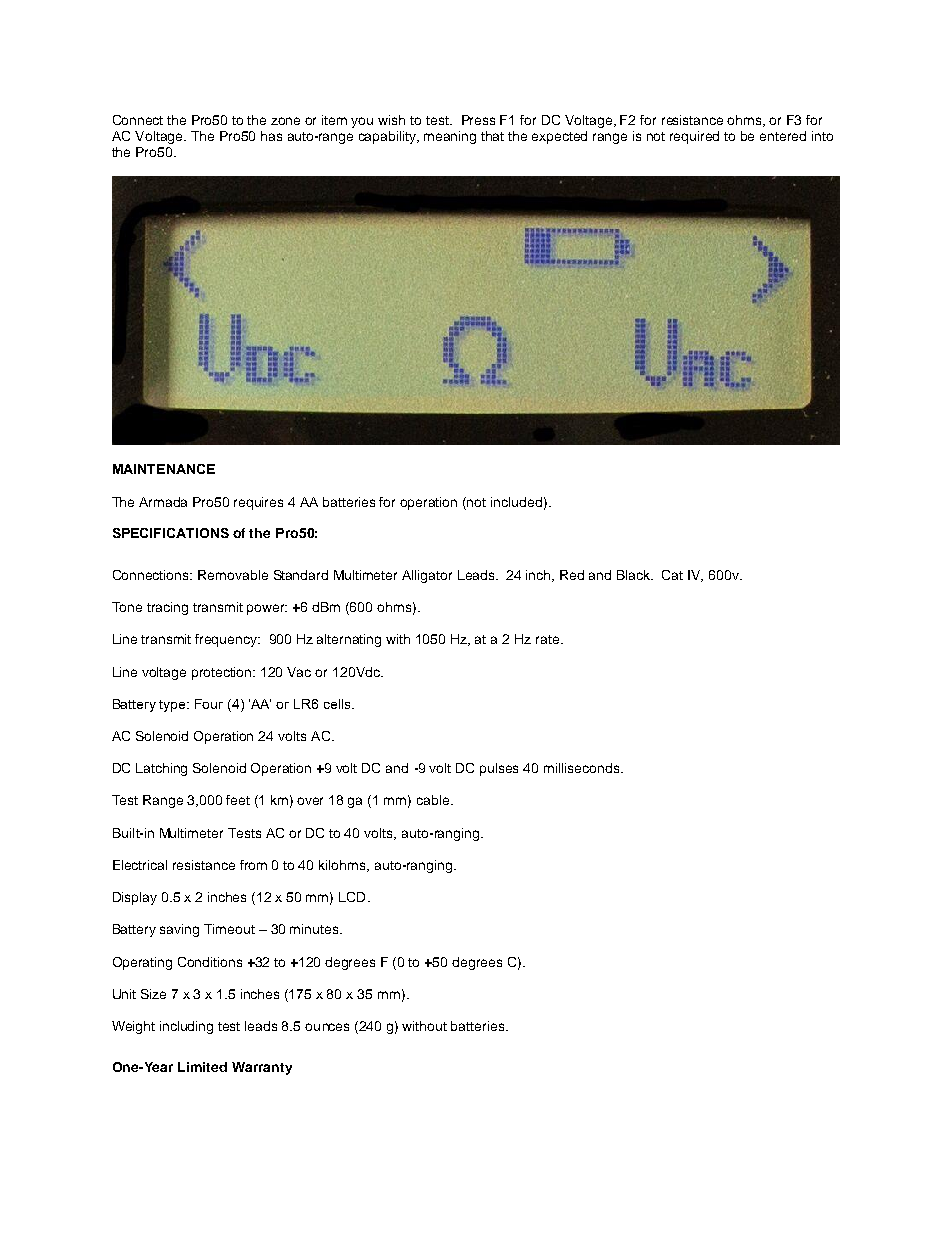 This page has height=1233, width=952. Describe the element at coordinates (635, 575) in the page. I see `Black` at that location.
